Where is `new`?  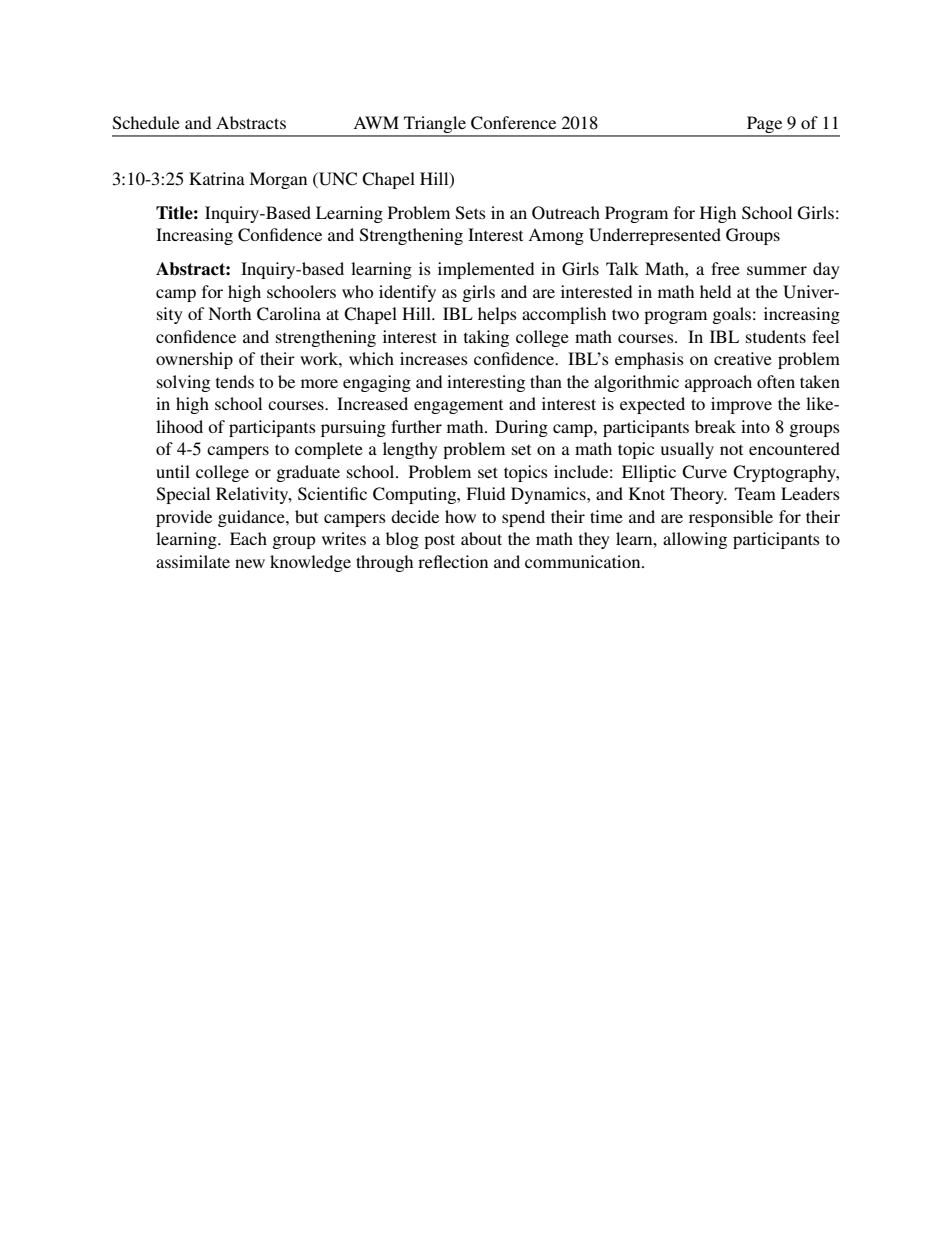 new is located at coordinates (250, 563).
